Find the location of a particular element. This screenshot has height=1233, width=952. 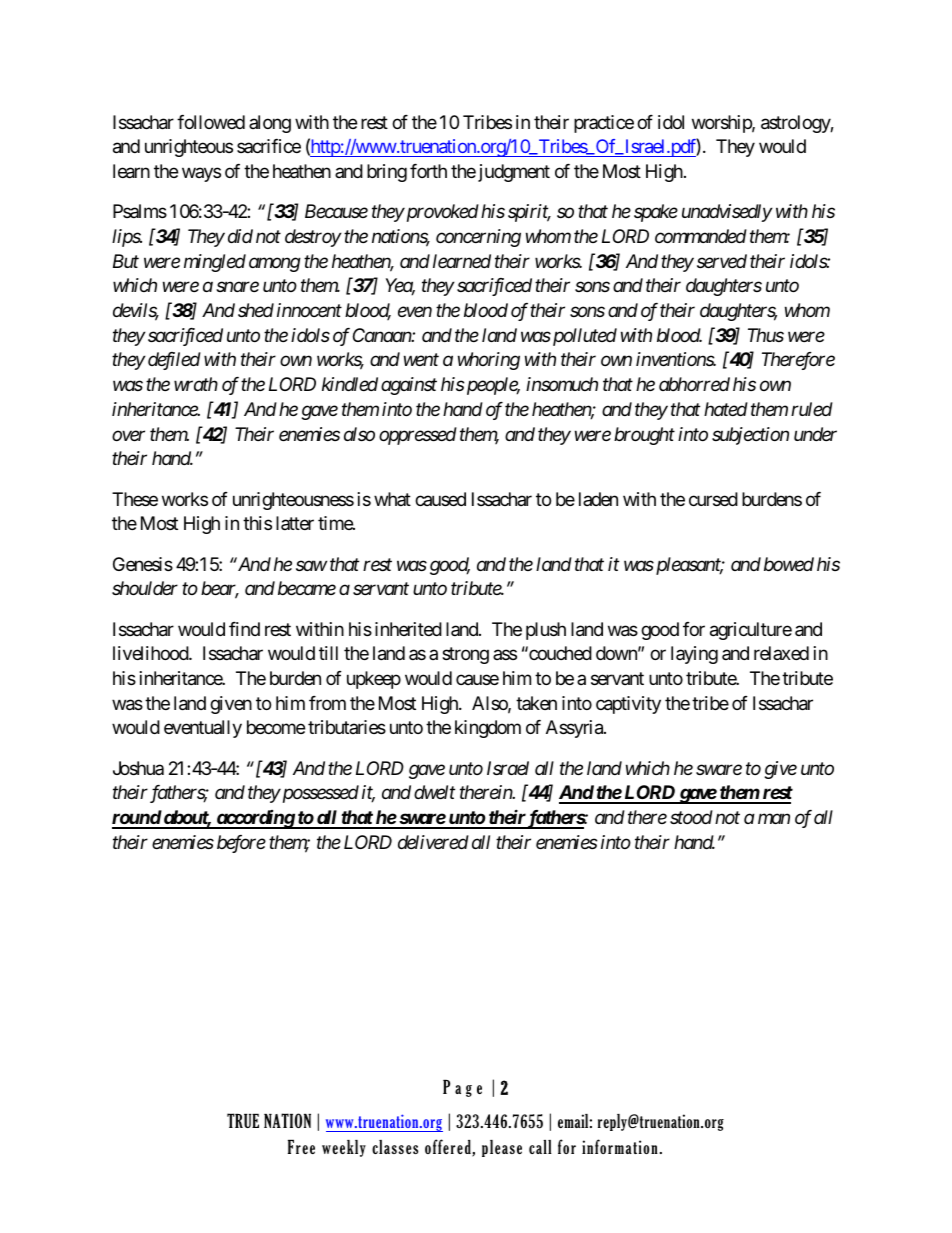

Free is located at coordinates (301, 1146).
